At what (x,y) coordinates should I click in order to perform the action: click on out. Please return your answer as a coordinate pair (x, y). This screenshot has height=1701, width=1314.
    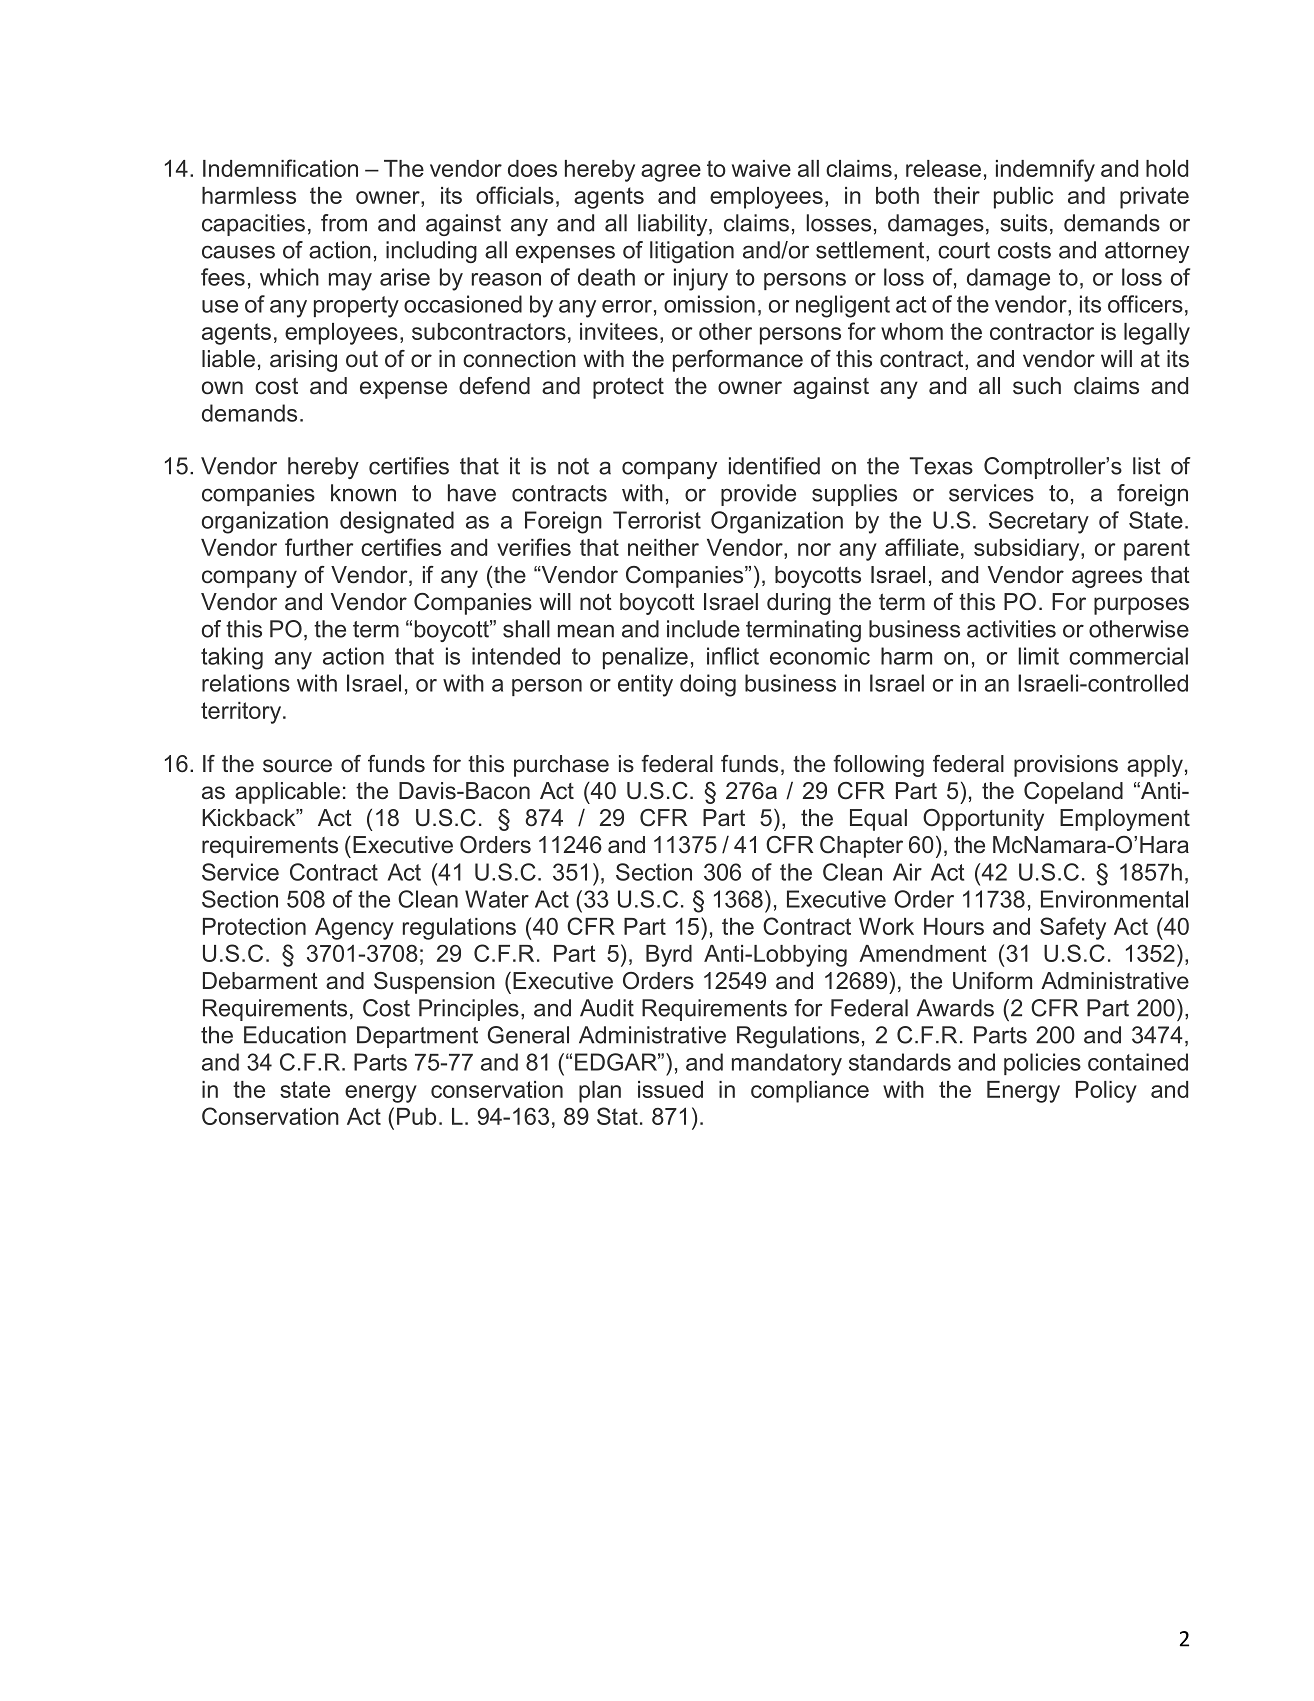
    Looking at the image, I should click on (362, 359).
